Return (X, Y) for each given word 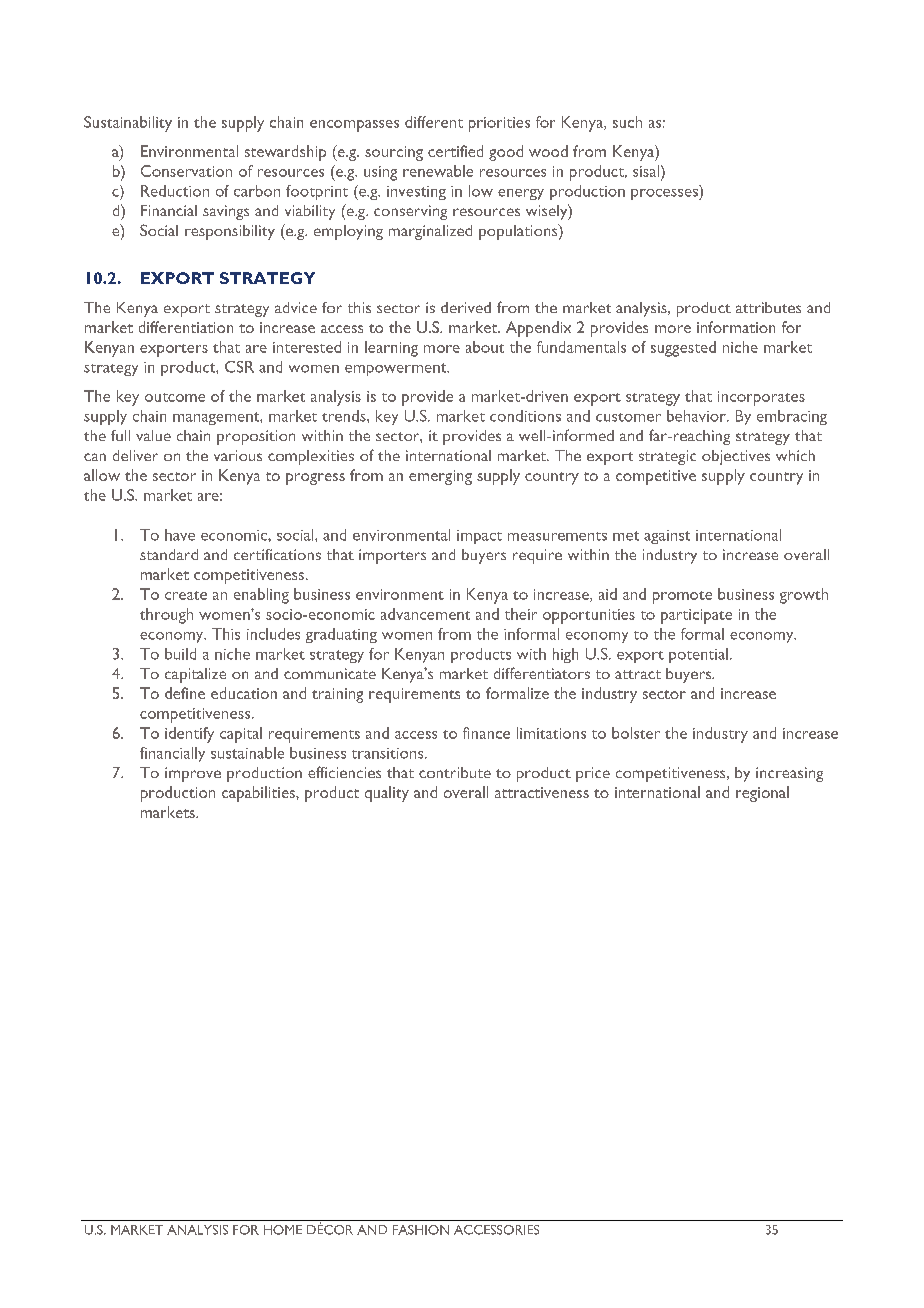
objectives (736, 457)
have (180, 535)
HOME (283, 1230)
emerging (440, 477)
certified (455, 151)
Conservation (186, 171)
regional (762, 794)
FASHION (421, 1230)
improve (193, 774)
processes (665, 194)
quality (387, 794)
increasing (789, 774)
